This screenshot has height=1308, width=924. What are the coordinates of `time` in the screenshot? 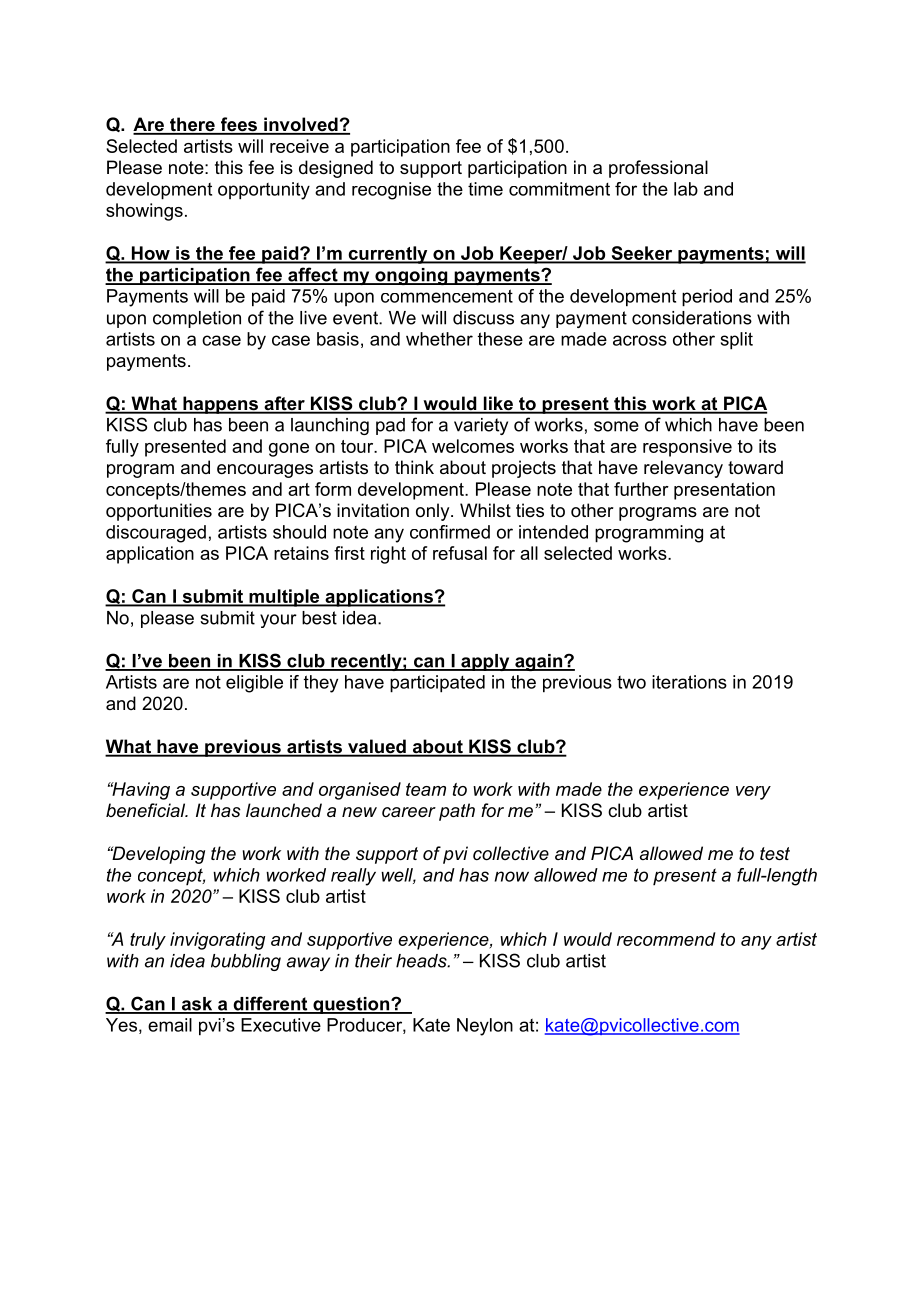 It's located at (485, 189).
